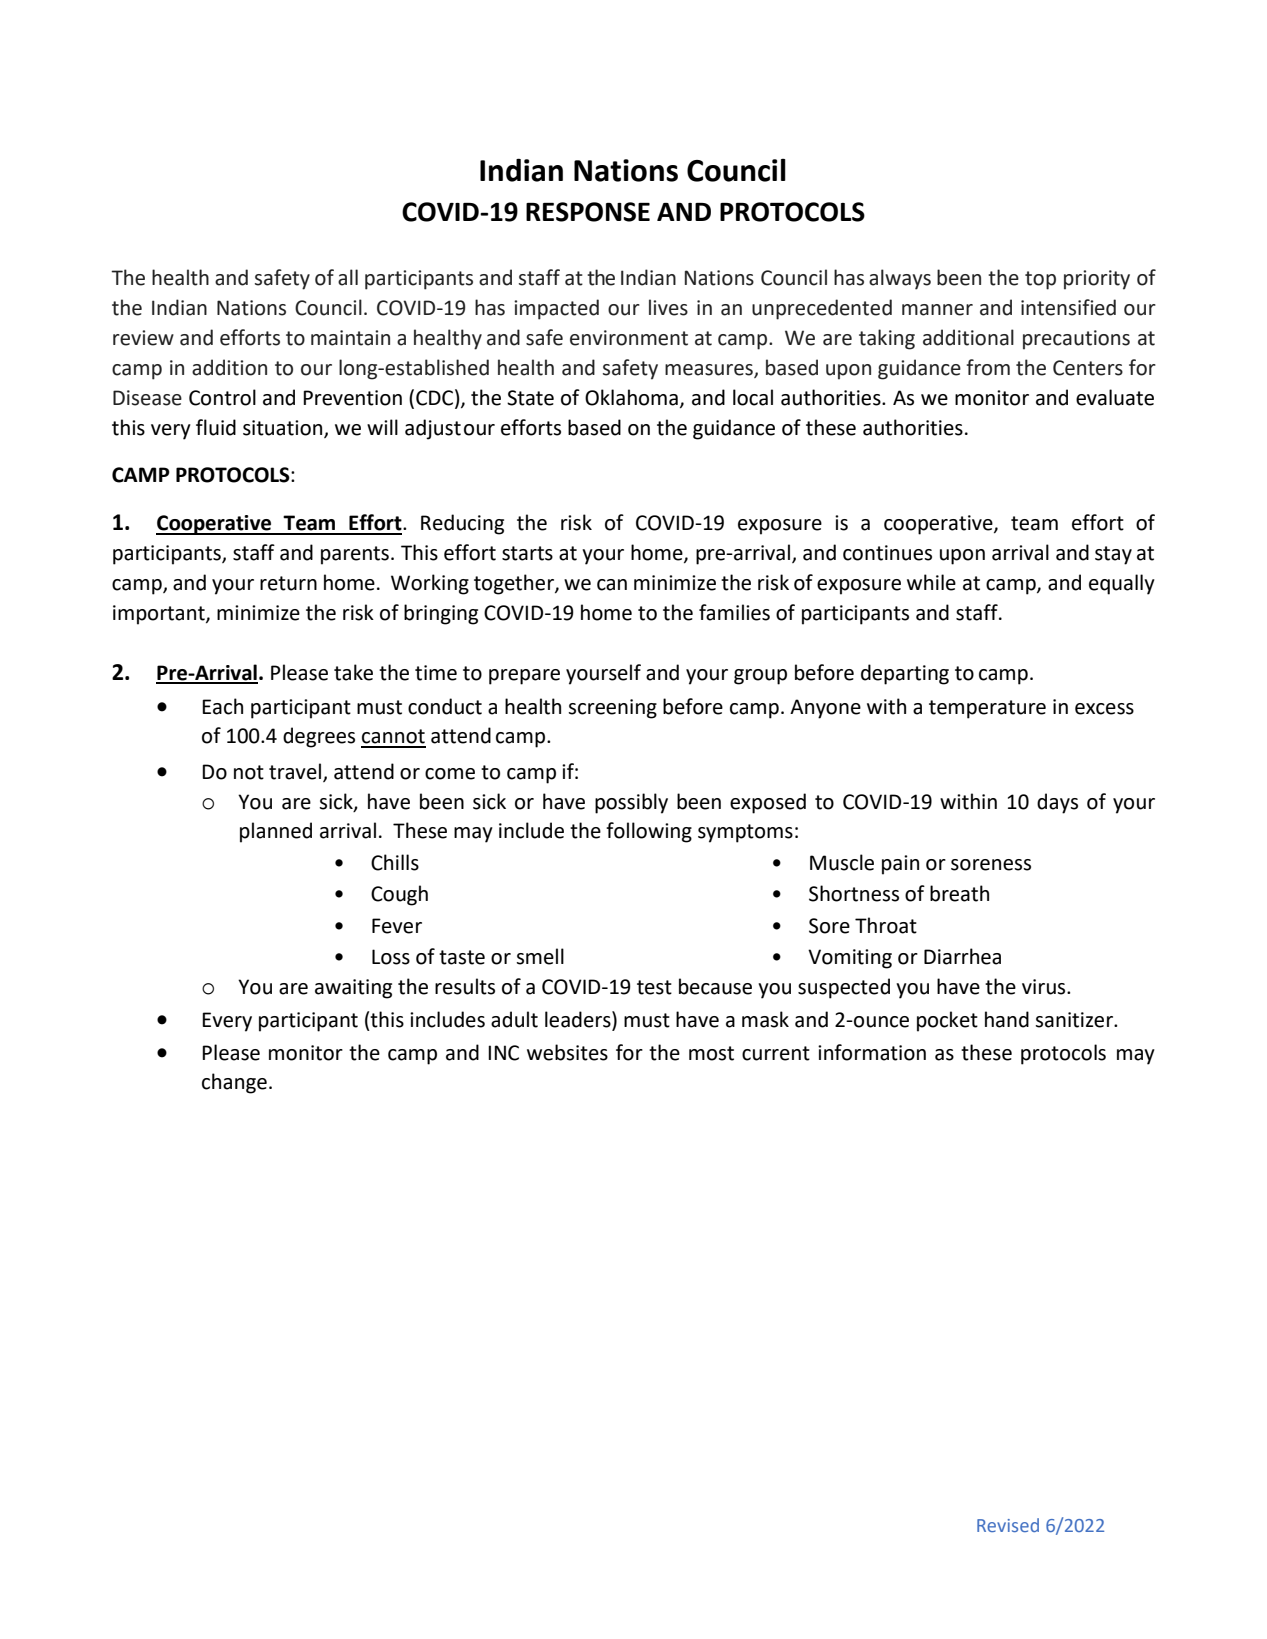 This screenshot has height=1639, width=1267. Describe the element at coordinates (987, 709) in the screenshot. I see `temperature` at that location.
